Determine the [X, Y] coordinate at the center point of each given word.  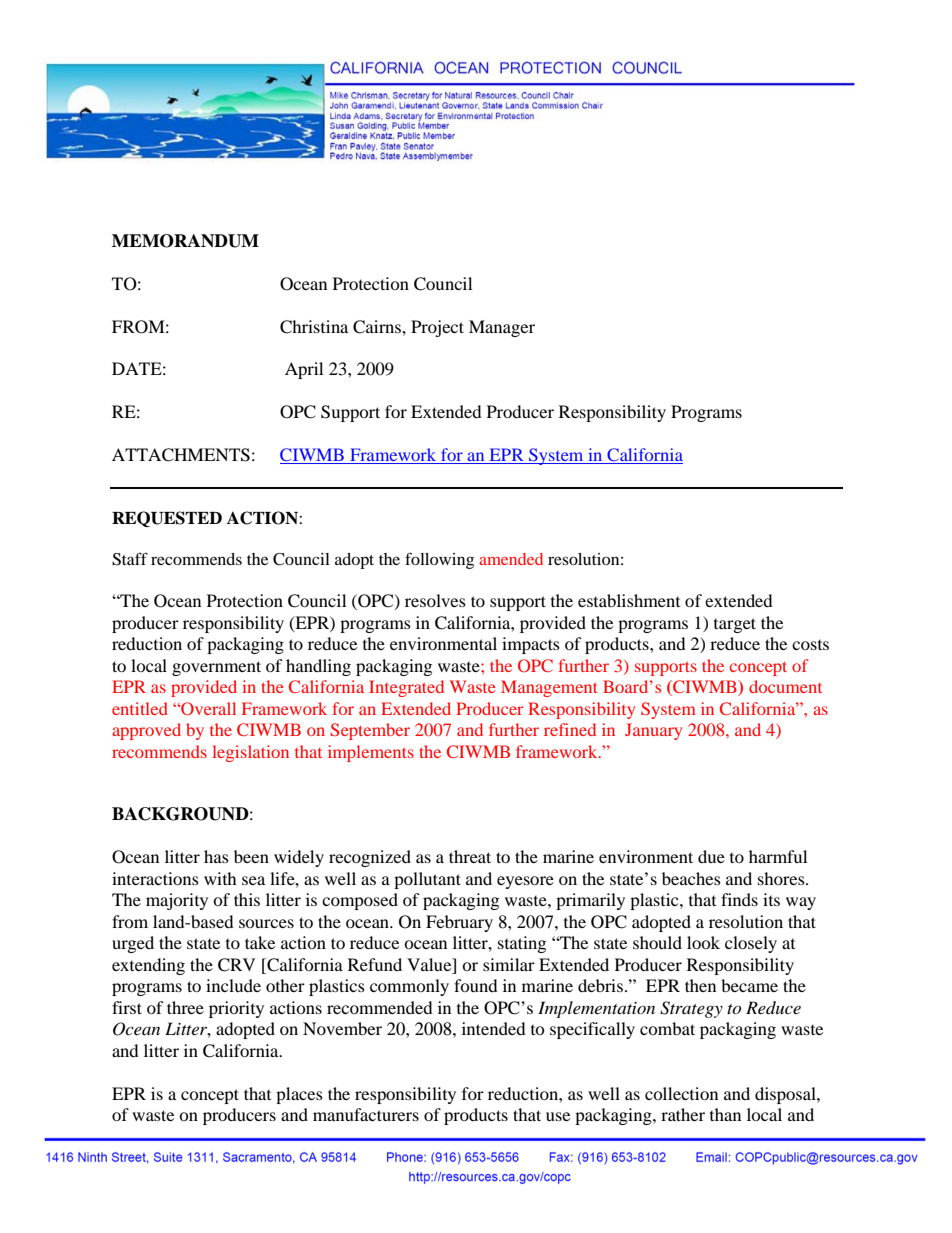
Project [437, 328]
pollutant [427, 880]
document [785, 686]
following [439, 560]
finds [739, 899]
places [299, 1095]
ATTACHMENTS [181, 455]
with [220, 878]
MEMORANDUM [185, 241]
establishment [629, 600]
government [216, 668]
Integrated [406, 688]
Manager [502, 328]
